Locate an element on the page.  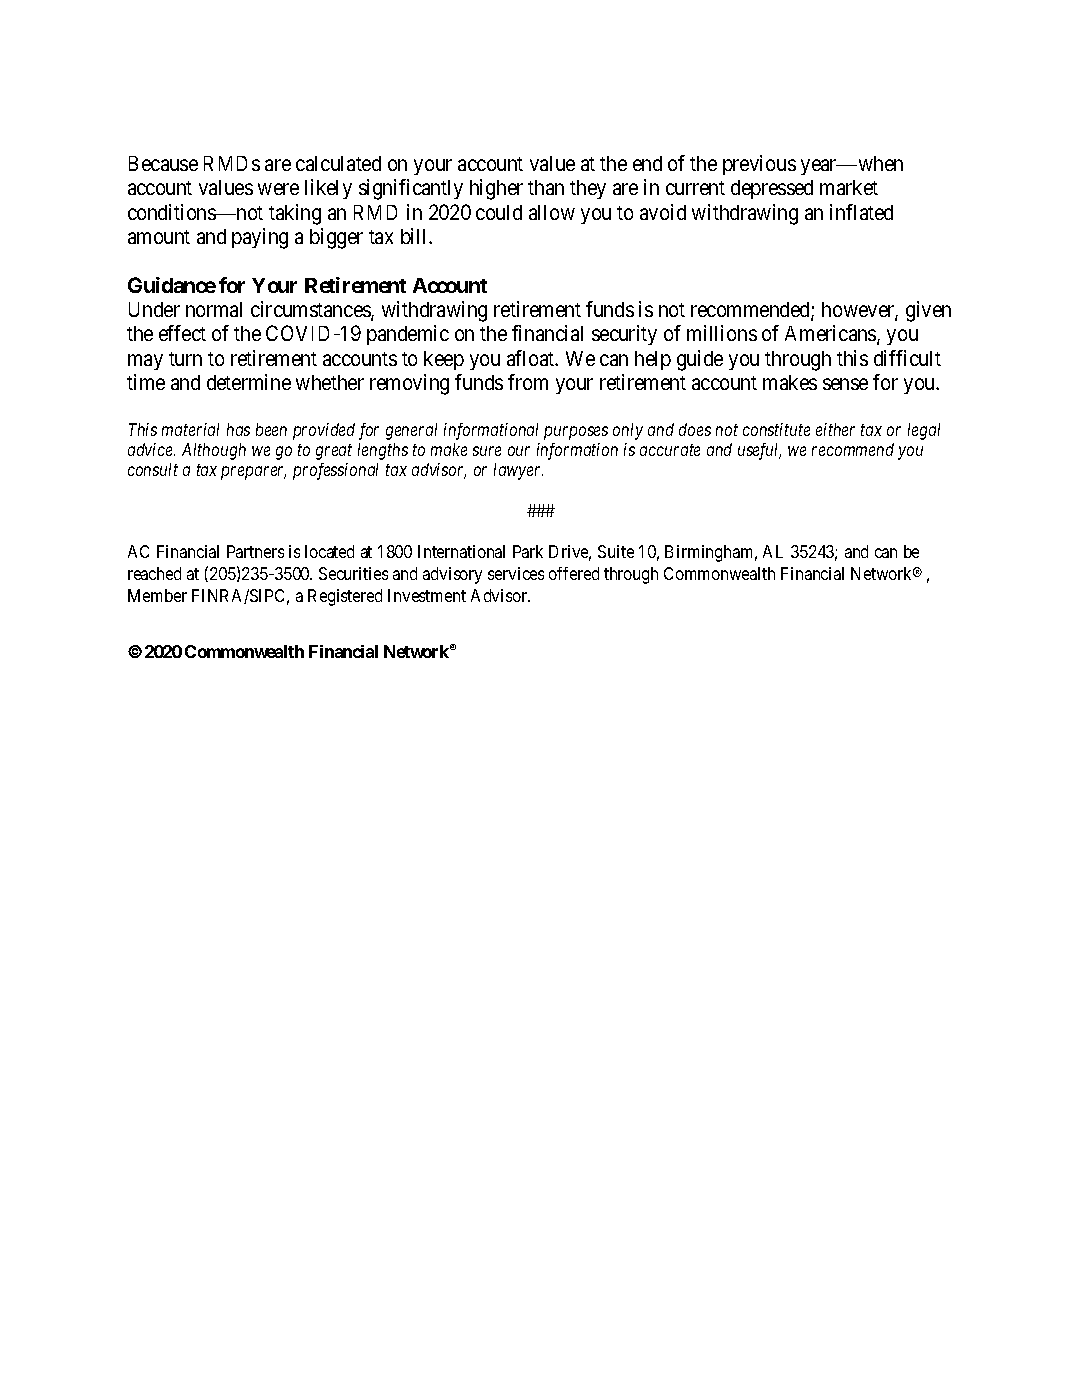
market is located at coordinates (849, 187).
